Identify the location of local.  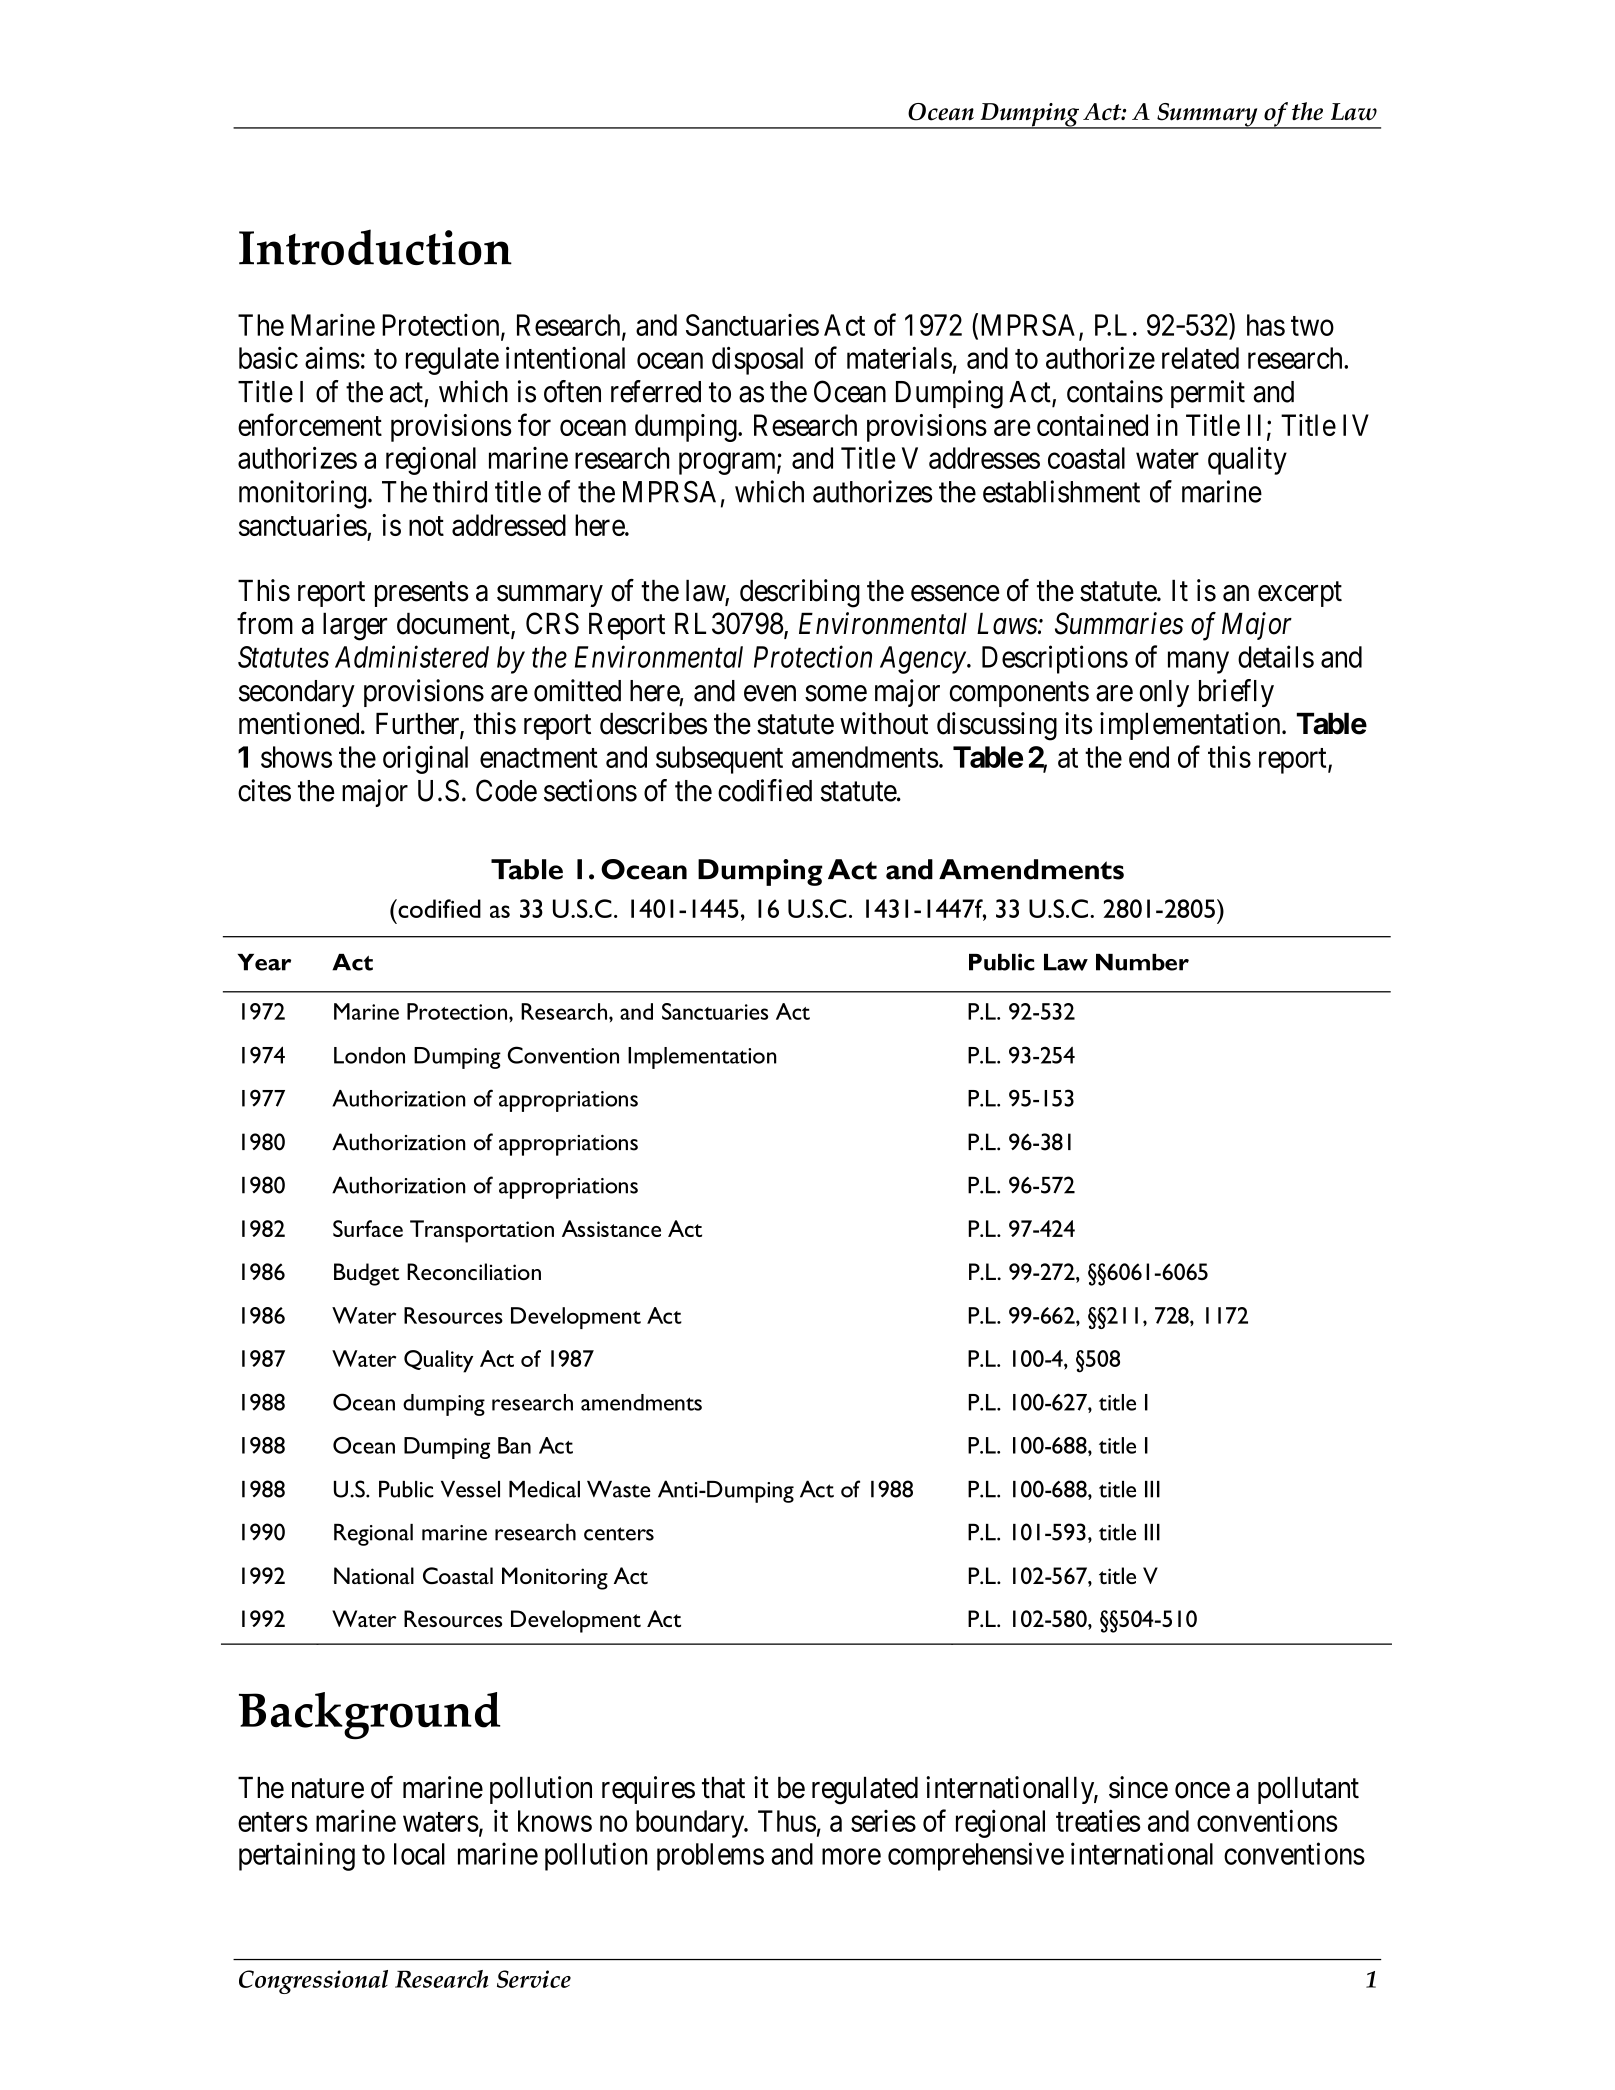
(419, 1854).
